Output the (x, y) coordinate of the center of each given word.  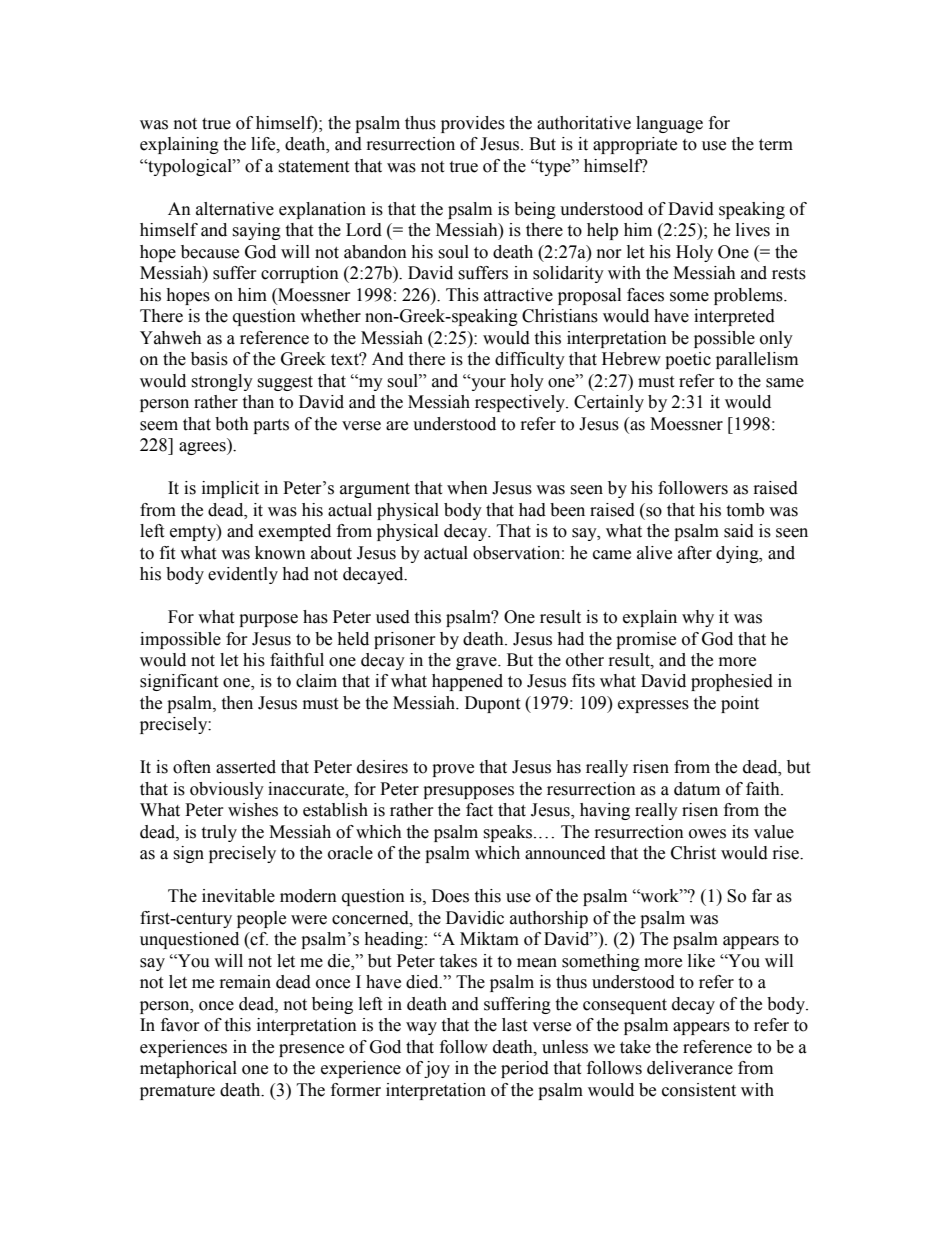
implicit (230, 489)
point (740, 704)
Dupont (492, 704)
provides (473, 124)
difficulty (530, 360)
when (467, 488)
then (237, 703)
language (669, 124)
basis (209, 359)
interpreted (734, 317)
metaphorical (188, 1069)
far (762, 896)
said (739, 531)
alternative (235, 209)
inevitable (238, 896)
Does (450, 896)
